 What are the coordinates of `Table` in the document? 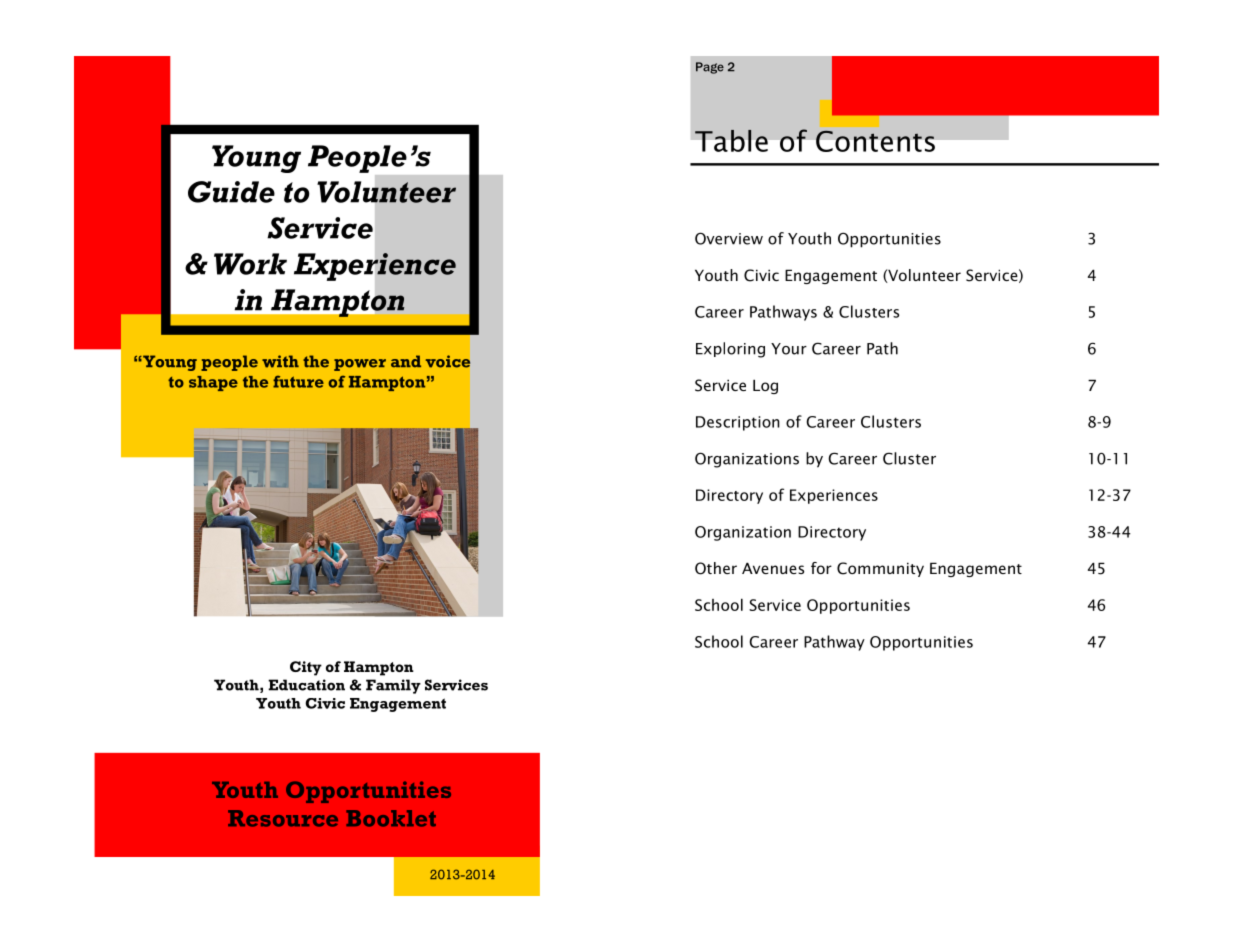 It's located at (731, 141).
